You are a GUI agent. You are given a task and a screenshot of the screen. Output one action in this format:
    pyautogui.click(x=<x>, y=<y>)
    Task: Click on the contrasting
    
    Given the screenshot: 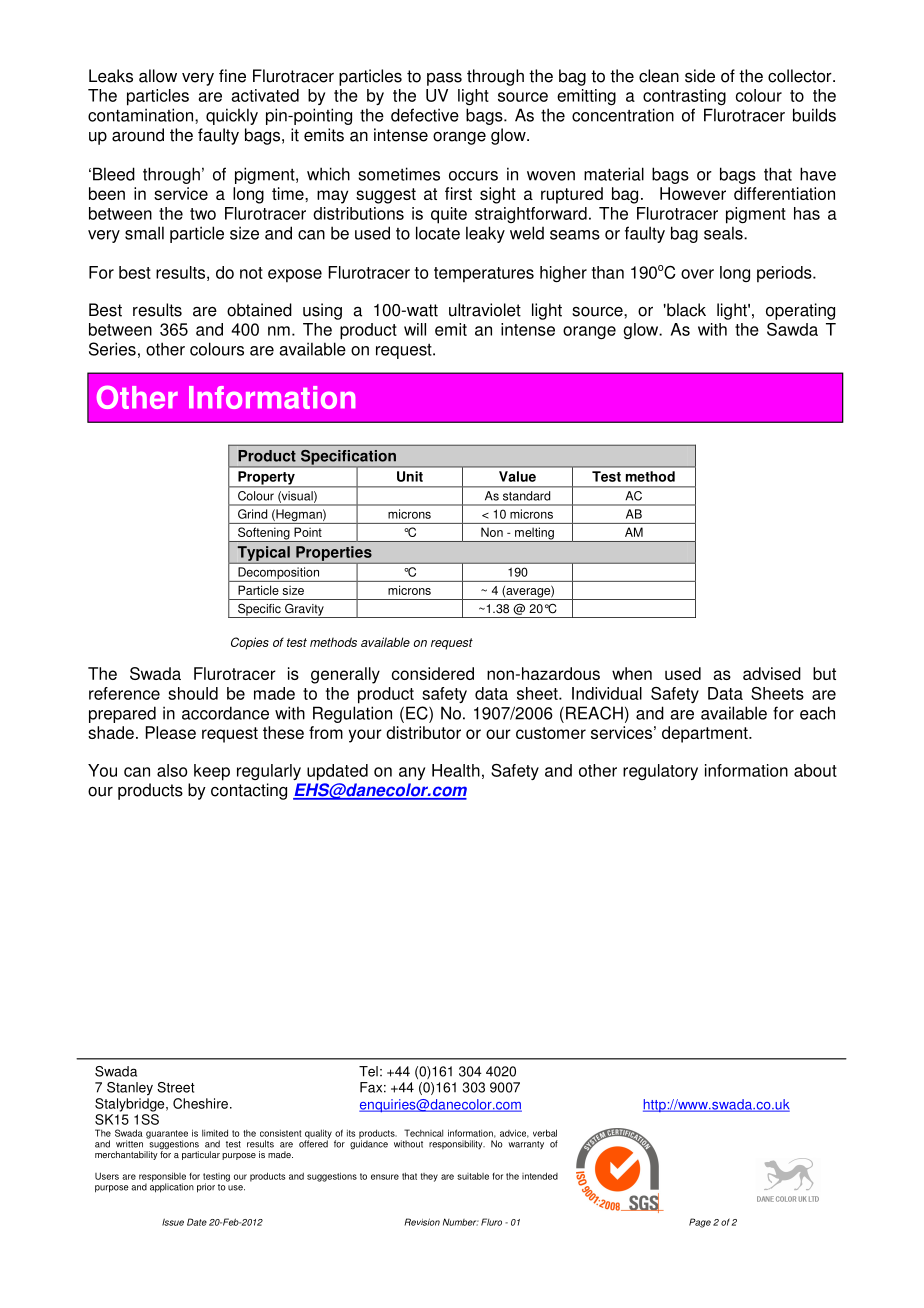 What is the action you would take?
    pyautogui.click(x=684, y=97)
